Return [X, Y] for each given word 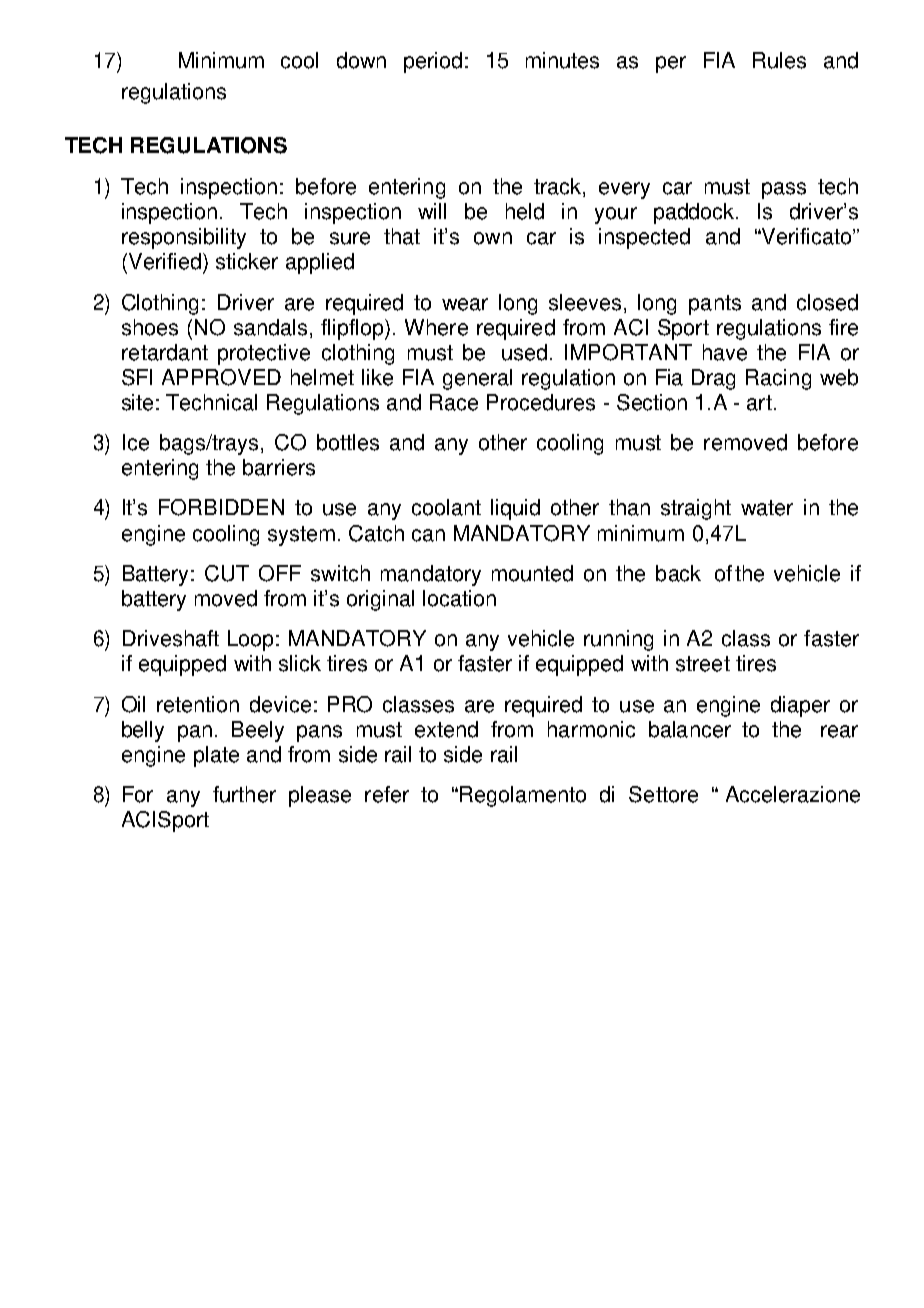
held [525, 211]
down [361, 60]
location [459, 598]
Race [454, 402]
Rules [779, 60]
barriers [279, 467]
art [759, 403]
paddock [695, 213]
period [433, 62]
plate [216, 756]
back [678, 573]
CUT [227, 573]
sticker [247, 261]
